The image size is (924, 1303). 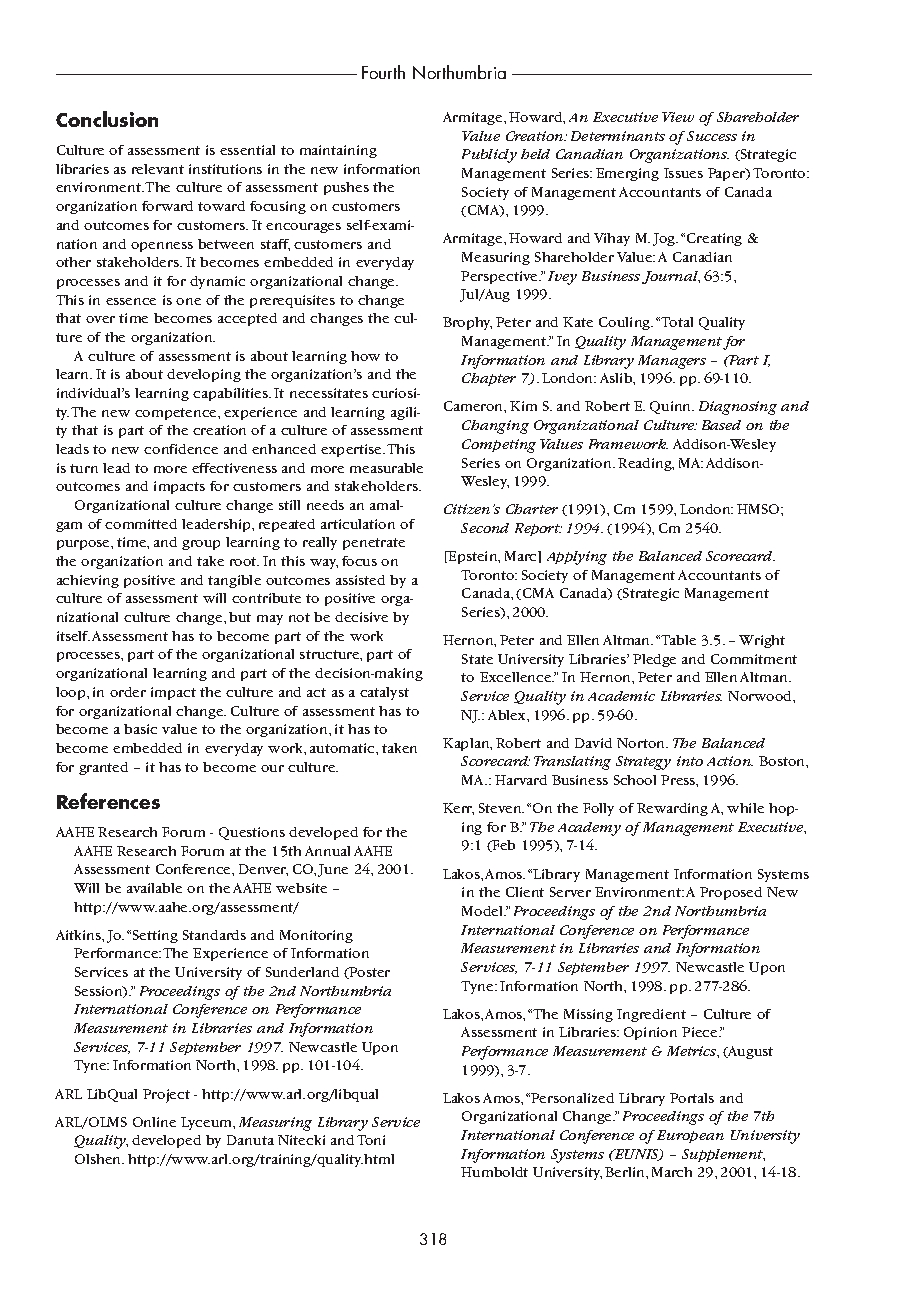 What do you see at coordinates (181, 449) in the screenshot?
I see `confidence` at bounding box center [181, 449].
